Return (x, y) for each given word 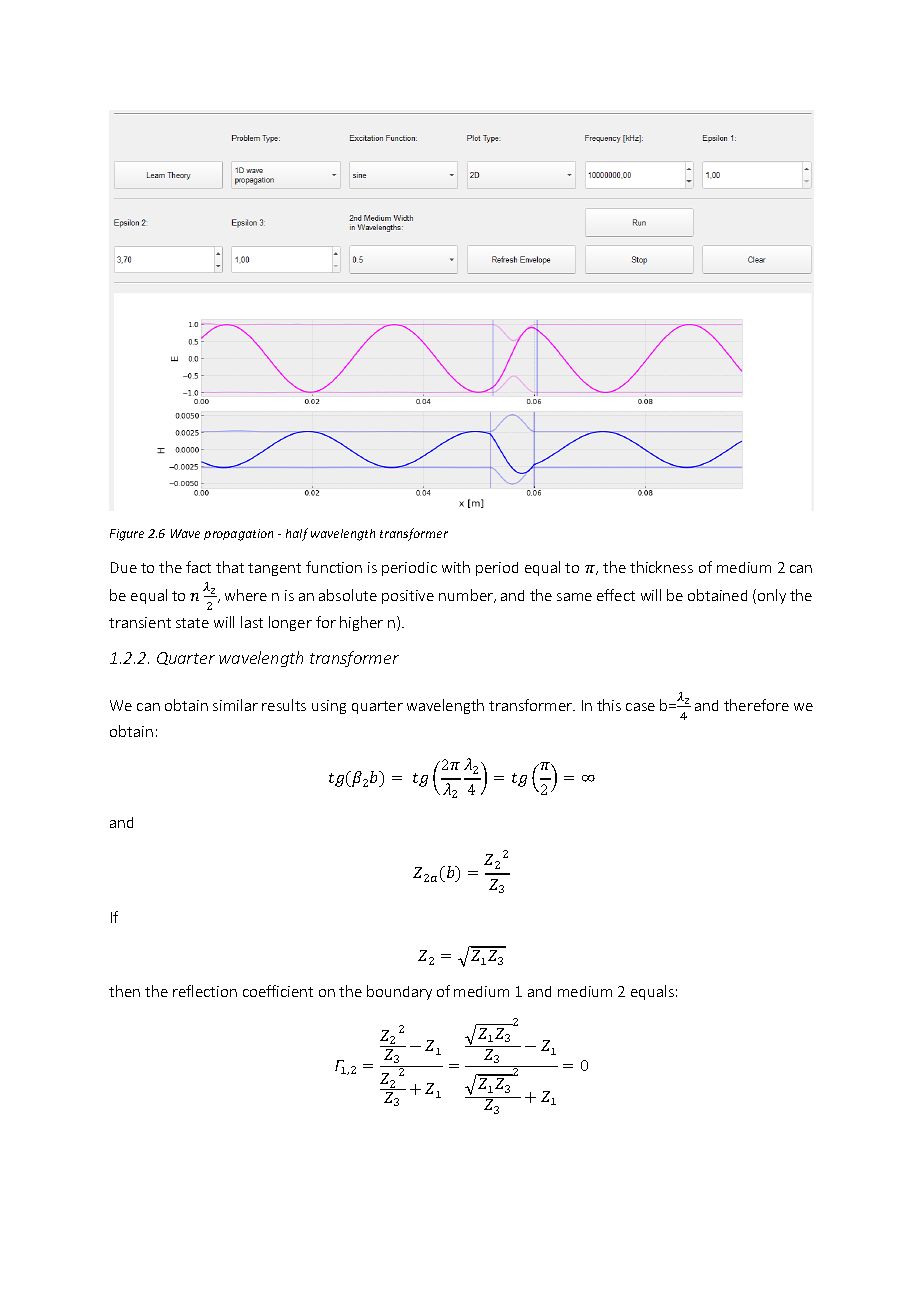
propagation (238, 535)
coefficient (278, 991)
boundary (399, 992)
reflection (205, 991)
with (456, 567)
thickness (661, 567)
